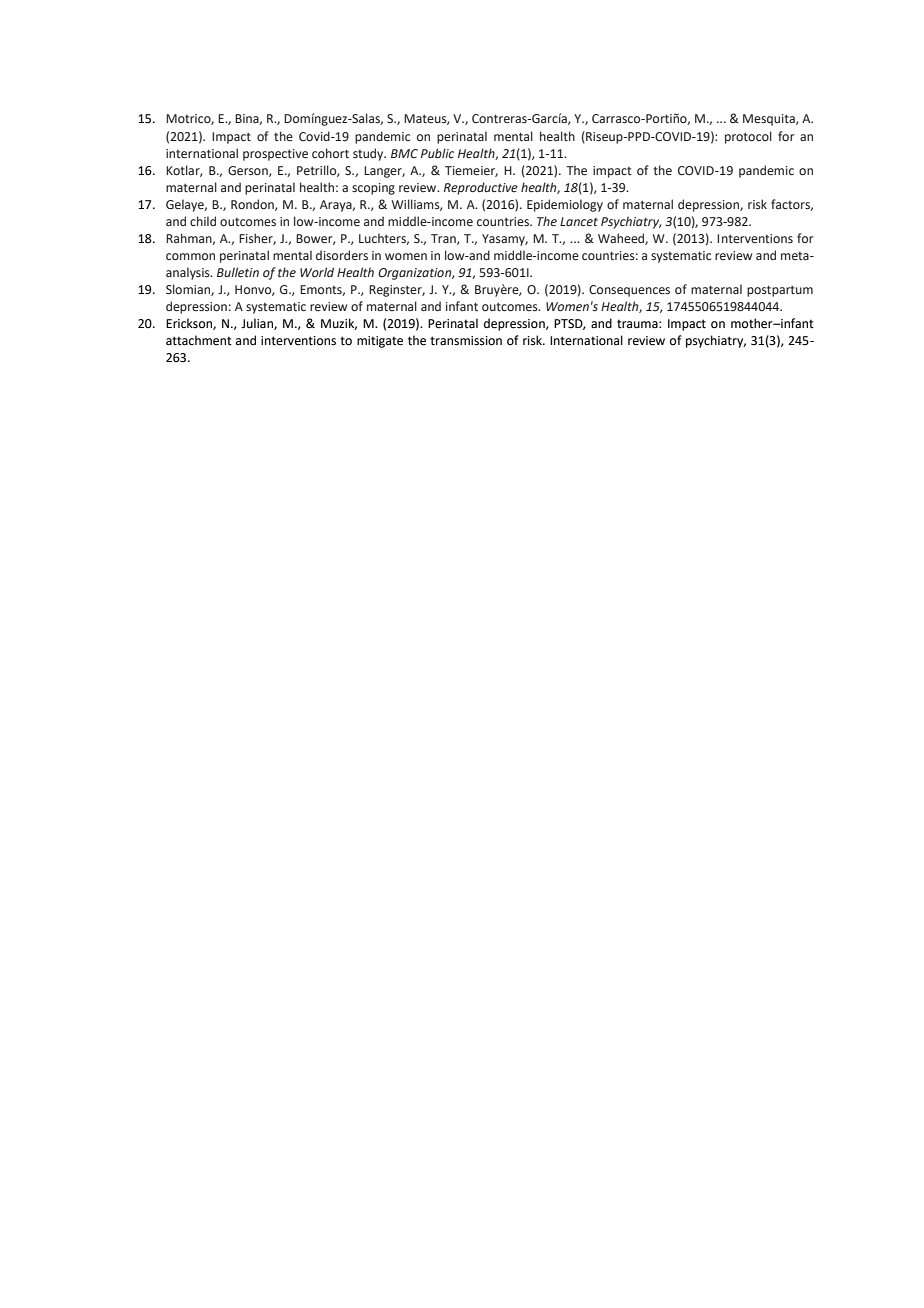 This screenshot has height=1308, width=924. Describe the element at coordinates (380, 342) in the screenshot. I see `mitigate` at that location.
